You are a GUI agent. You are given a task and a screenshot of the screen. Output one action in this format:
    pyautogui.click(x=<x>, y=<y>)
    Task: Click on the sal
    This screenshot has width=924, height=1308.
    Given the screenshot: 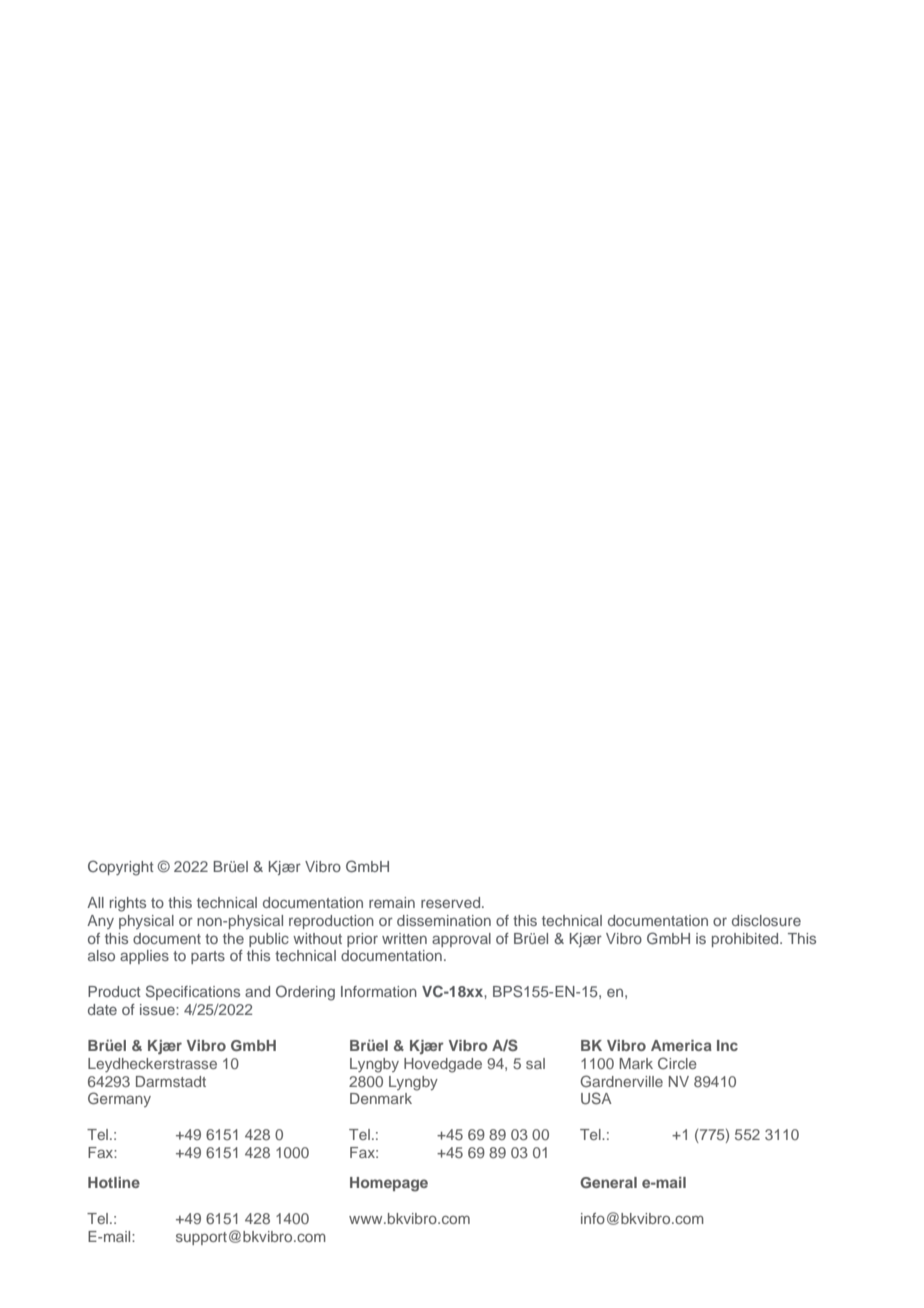 What is the action you would take?
    pyautogui.click(x=535, y=1063)
